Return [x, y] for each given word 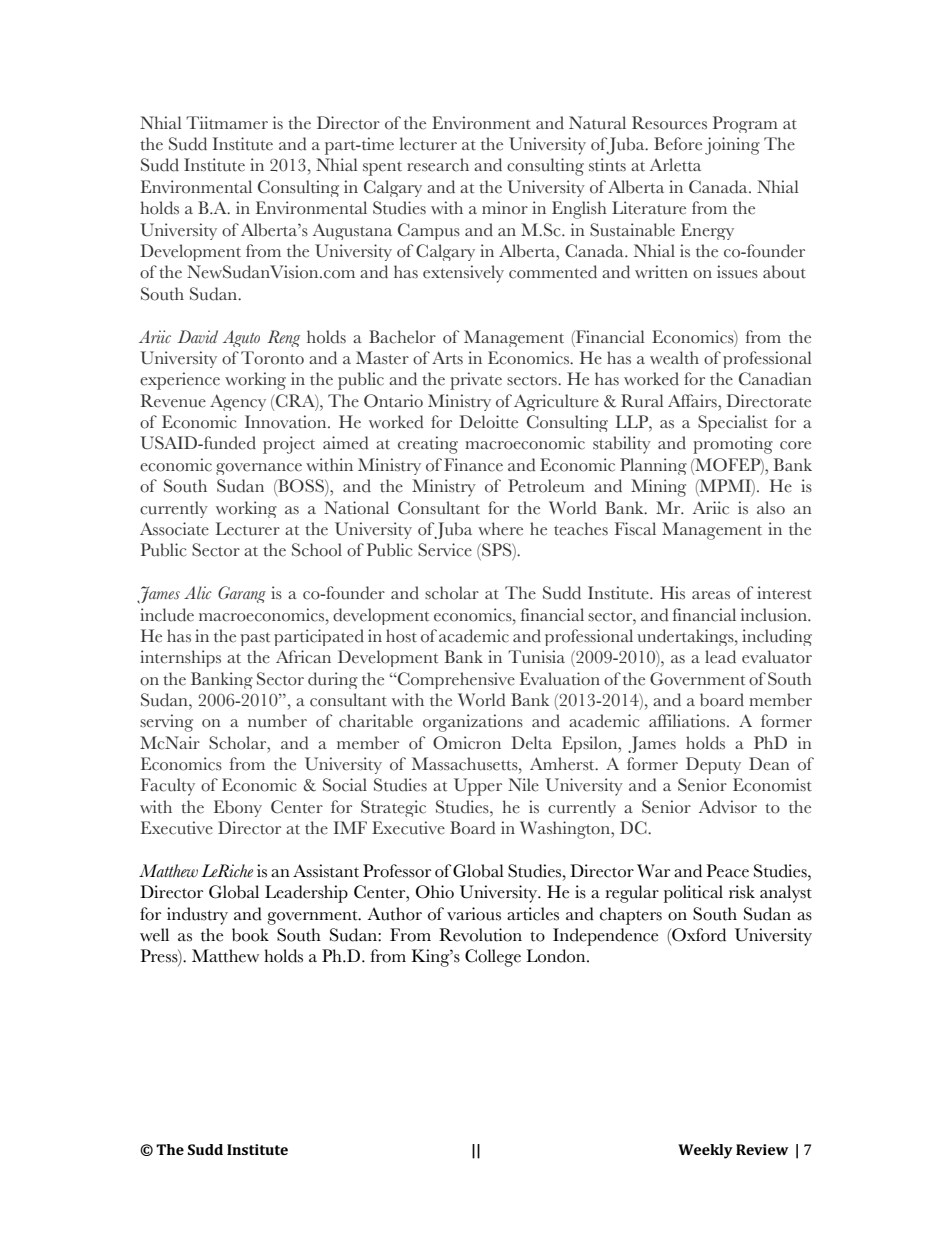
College [493, 958]
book [250, 935]
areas [711, 595]
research [438, 165]
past [255, 639]
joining [732, 146]
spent [382, 168]
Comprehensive [455, 680]
